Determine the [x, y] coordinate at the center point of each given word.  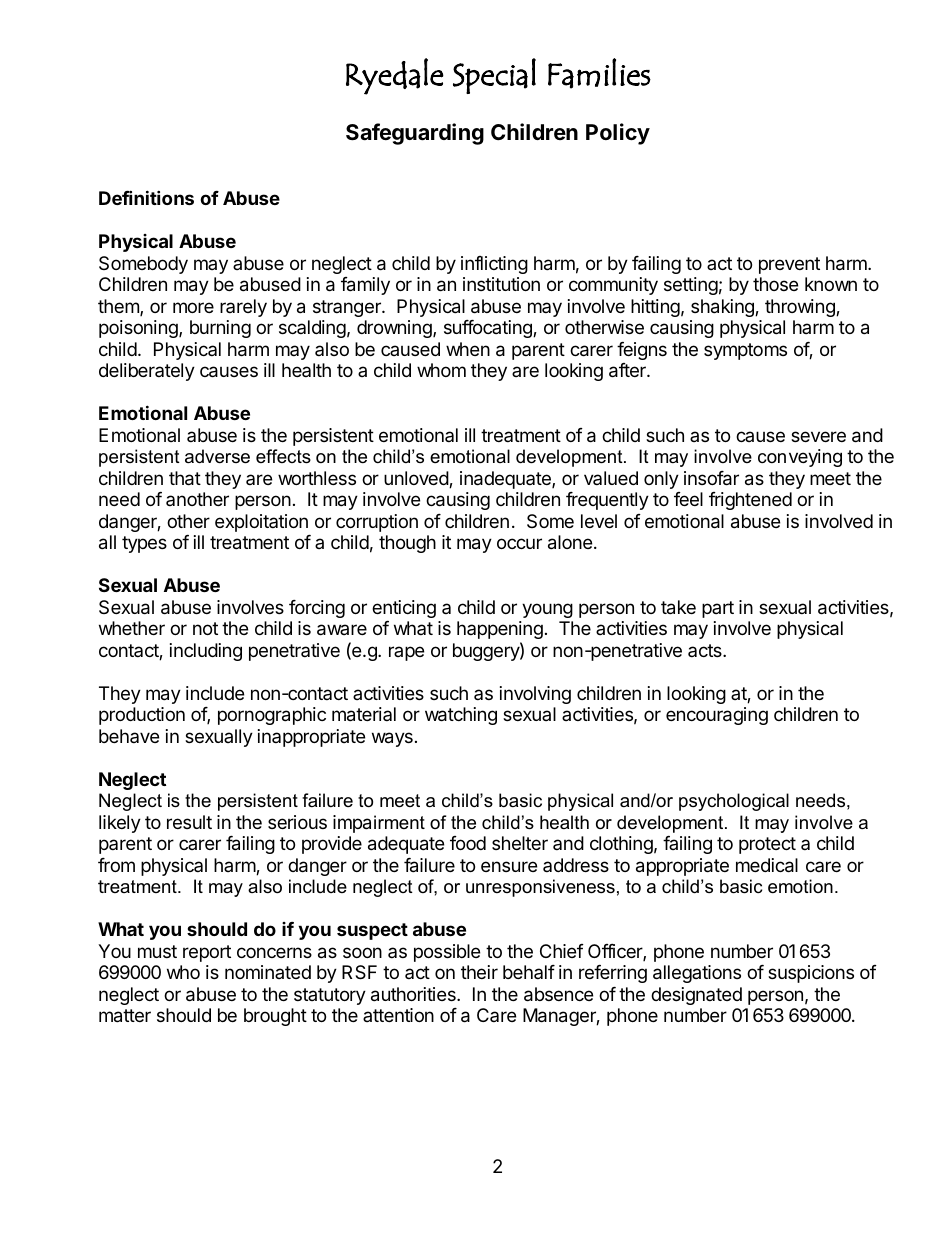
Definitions [146, 197]
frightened [750, 501]
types [144, 544]
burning [220, 329]
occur [519, 543]
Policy [618, 134]
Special [494, 76]
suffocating [489, 329]
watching [461, 716]
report [207, 953]
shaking [723, 308]
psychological [734, 802]
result [189, 822]
